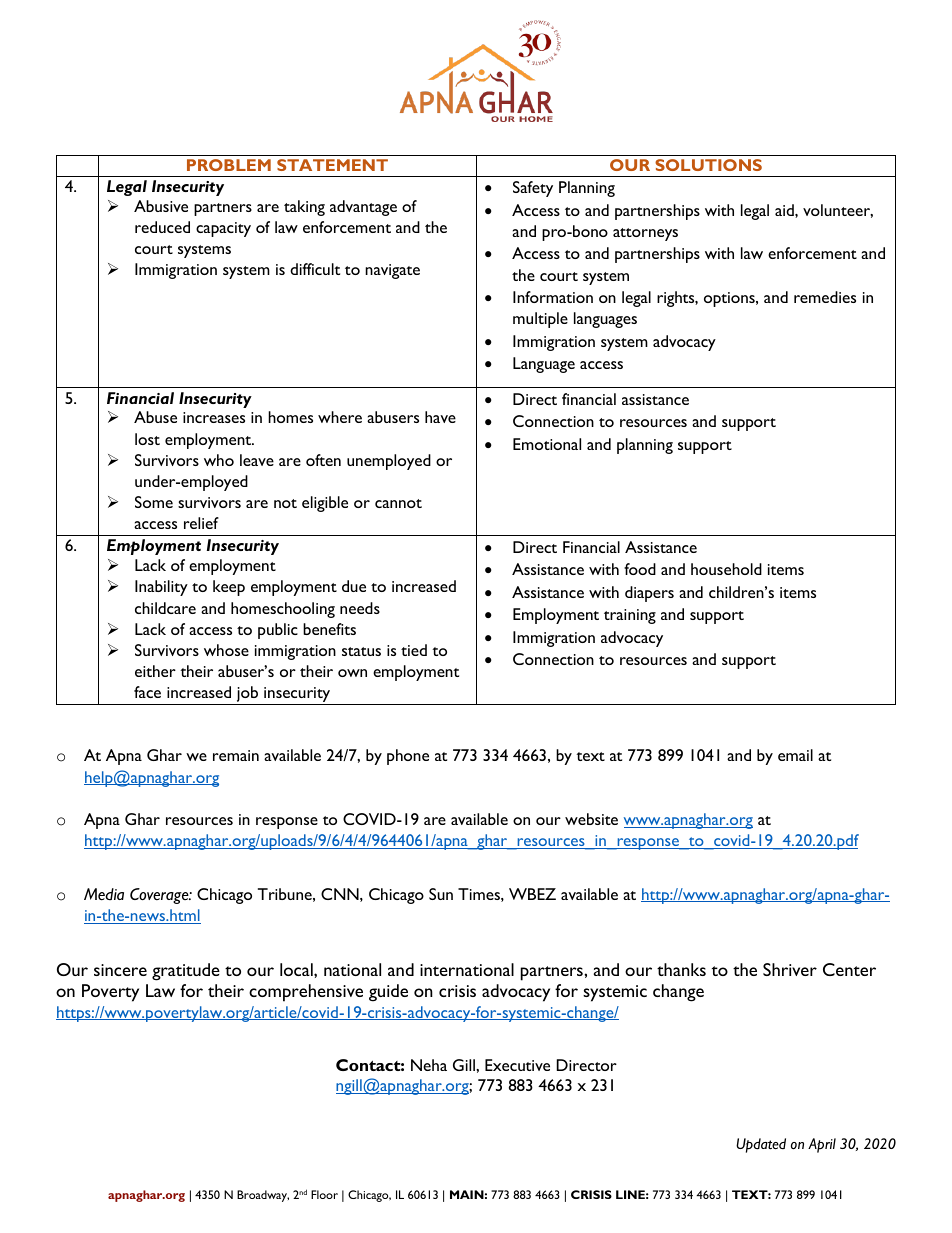 Image resolution: width=952 pixels, height=1233 pixels. What do you see at coordinates (708, 165) in the image?
I see `SOLUTIONS` at bounding box center [708, 165].
